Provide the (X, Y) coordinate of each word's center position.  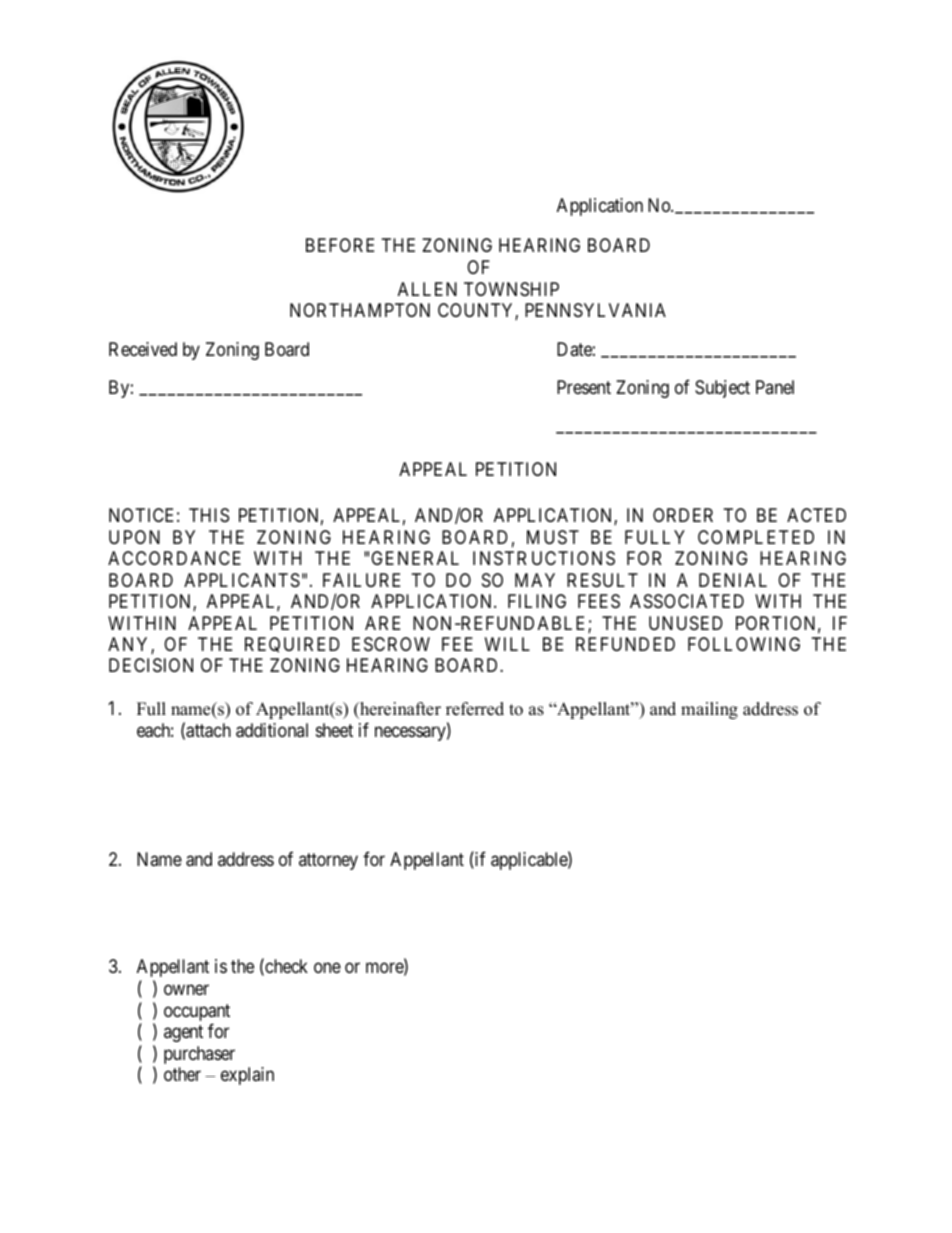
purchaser (199, 1055)
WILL (507, 644)
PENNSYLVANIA (595, 310)
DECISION (151, 665)
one (327, 968)
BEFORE (340, 245)
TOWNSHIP (511, 289)
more (385, 969)
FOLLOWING (744, 644)
